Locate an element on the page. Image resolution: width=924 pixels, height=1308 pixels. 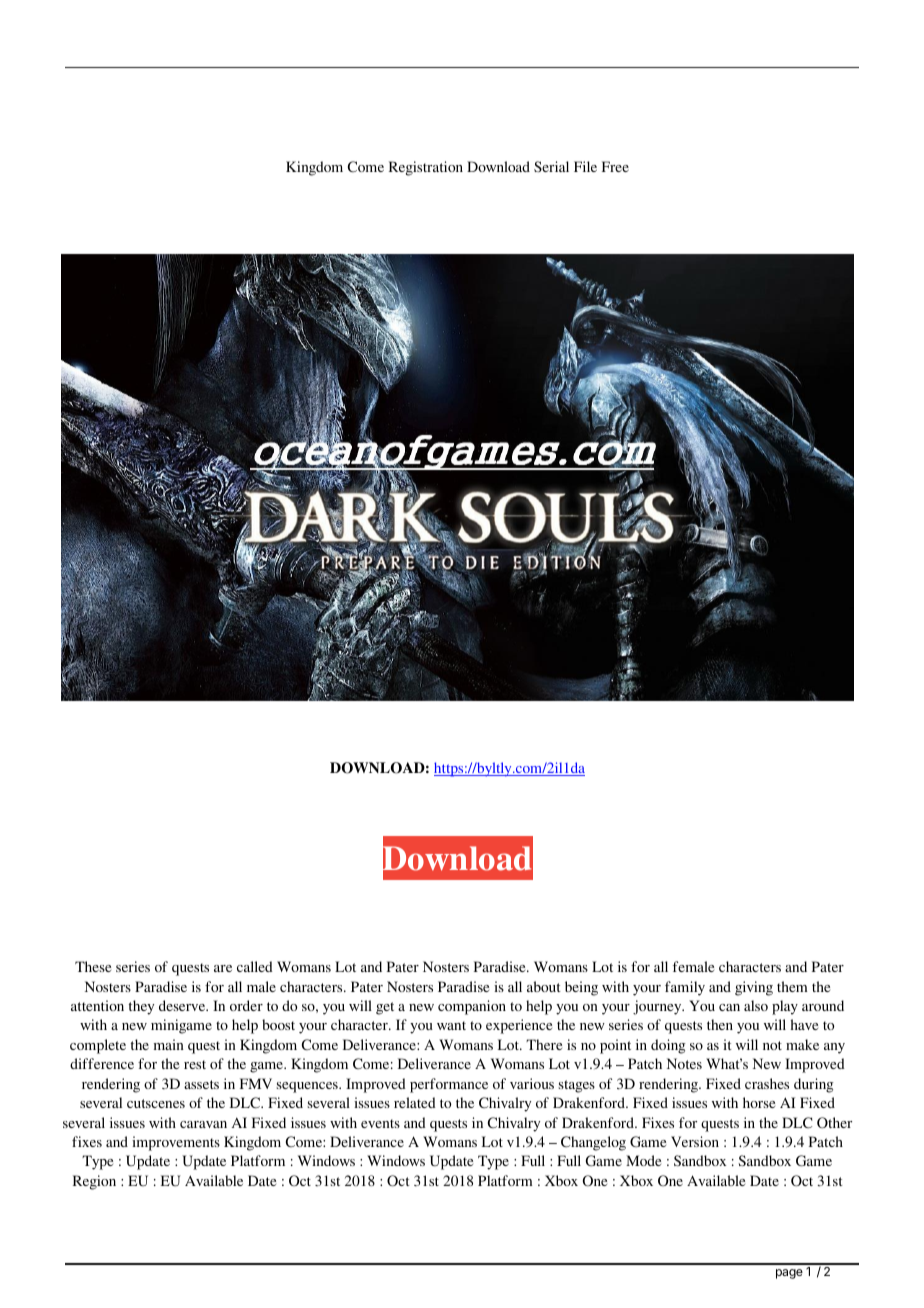
Region is located at coordinates (94, 1182).
